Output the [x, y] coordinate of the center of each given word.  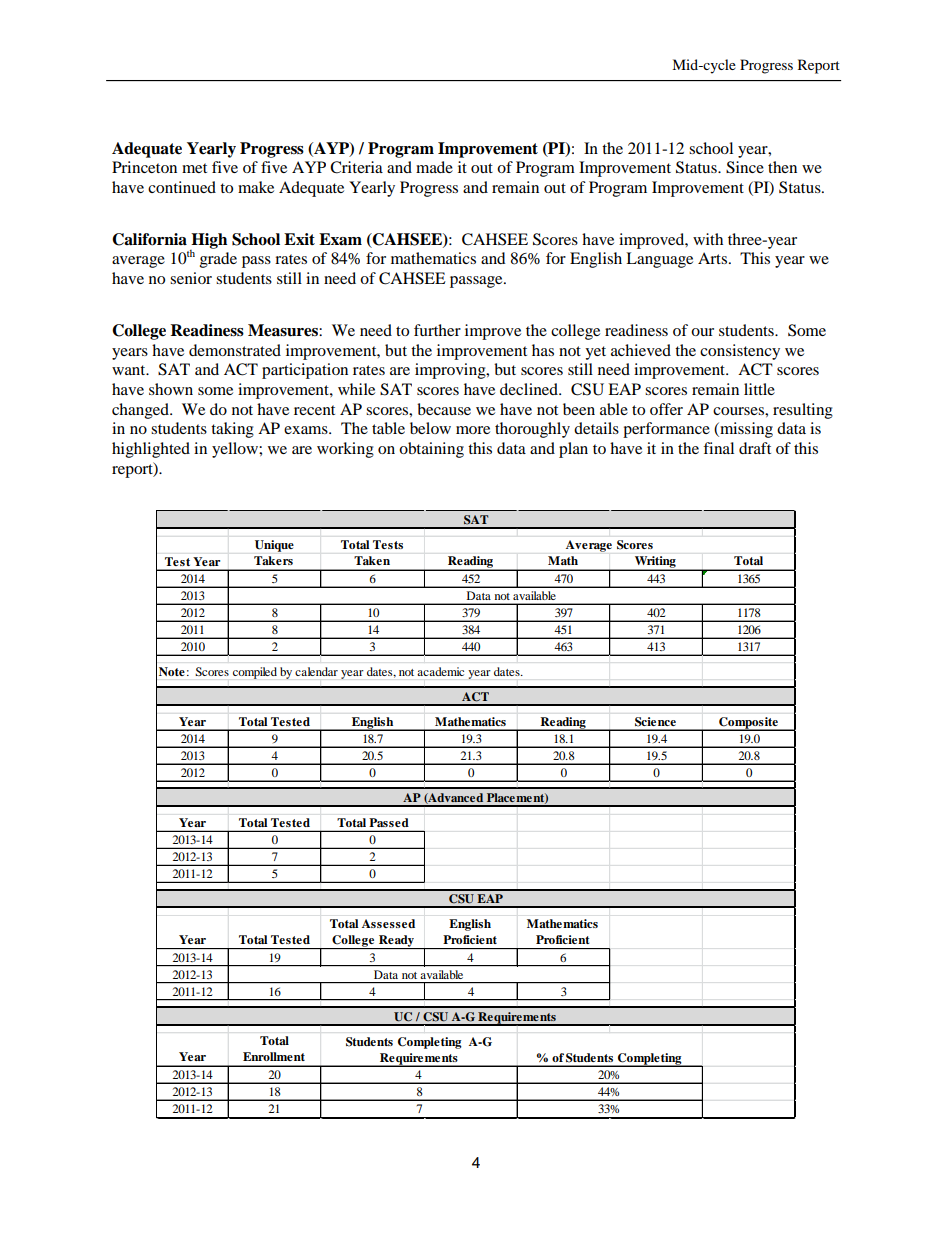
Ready [396, 942]
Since [745, 167]
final [718, 448]
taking [232, 430]
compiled [255, 673]
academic [441, 671]
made [434, 167]
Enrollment [274, 1056]
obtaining [431, 450]
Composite [748, 724]
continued [182, 187]
